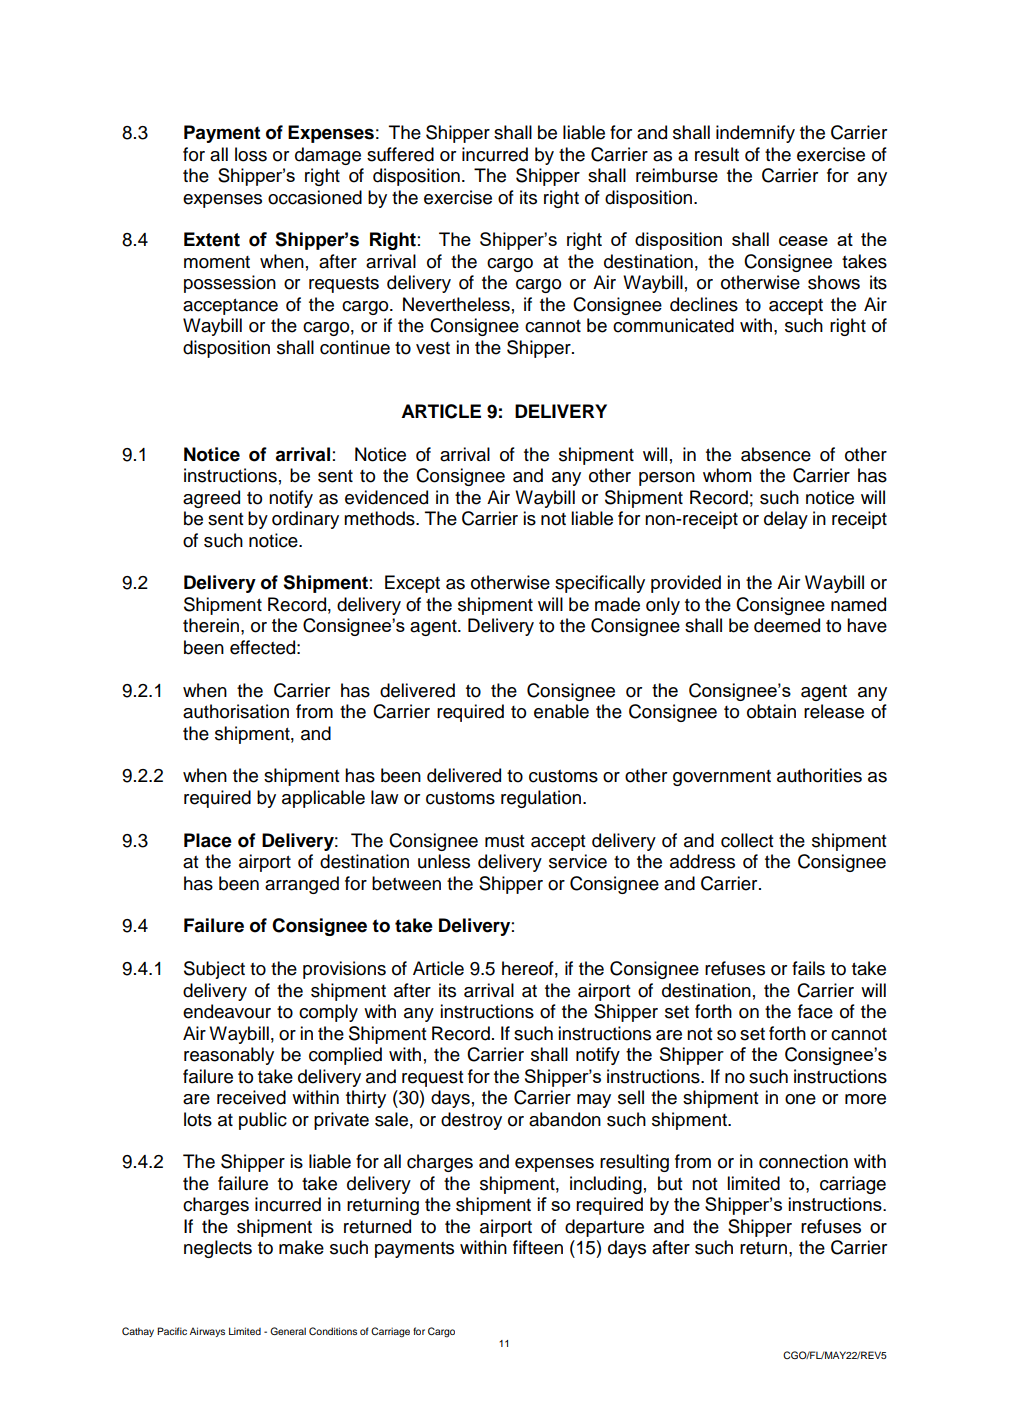 The width and height of the image is (1009, 1427). Describe the element at coordinates (755, 134) in the image. I see `indemnify` at that location.
